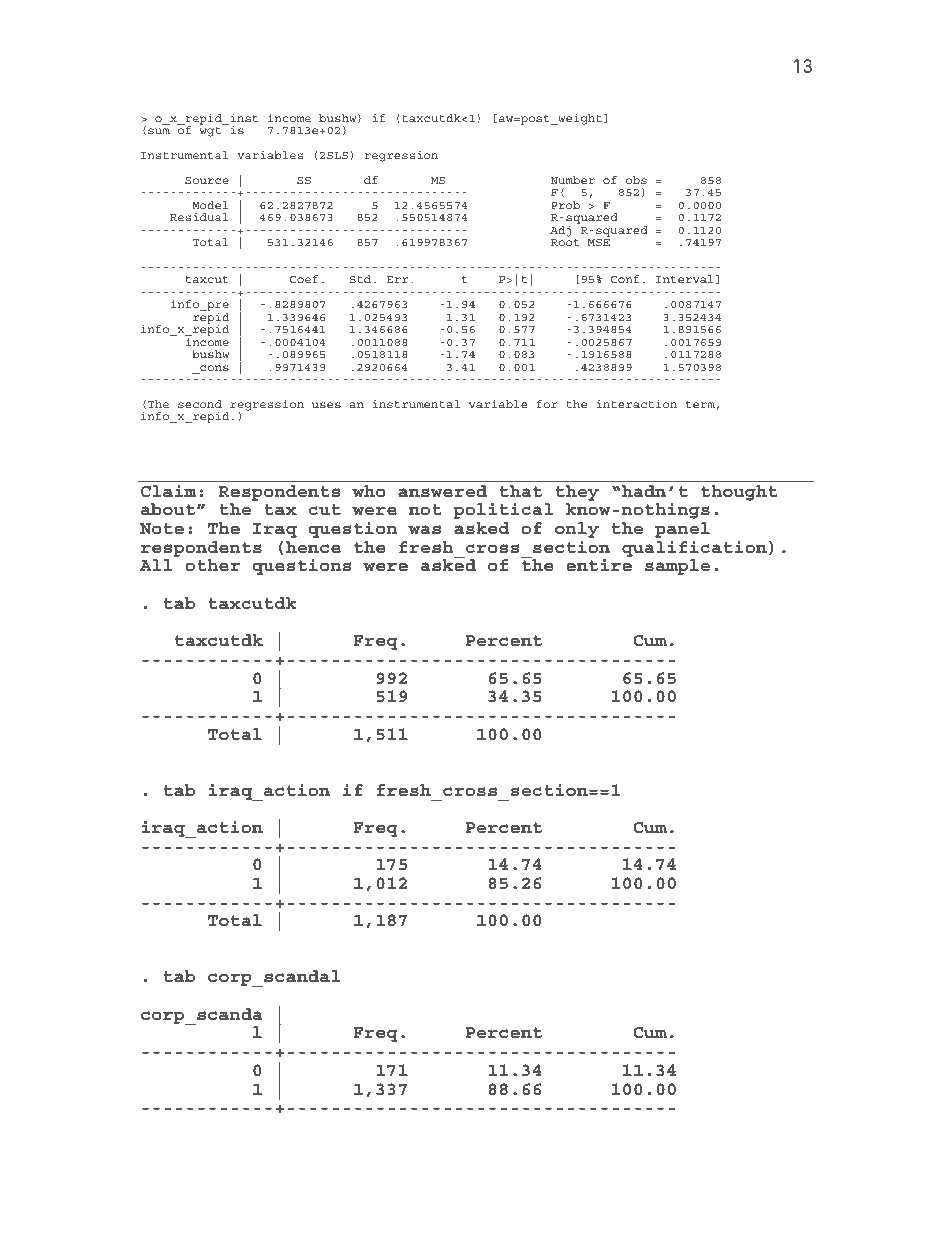 This screenshot has height=1233, width=952. Describe the element at coordinates (636, 180) in the screenshot. I see `obs` at that location.
